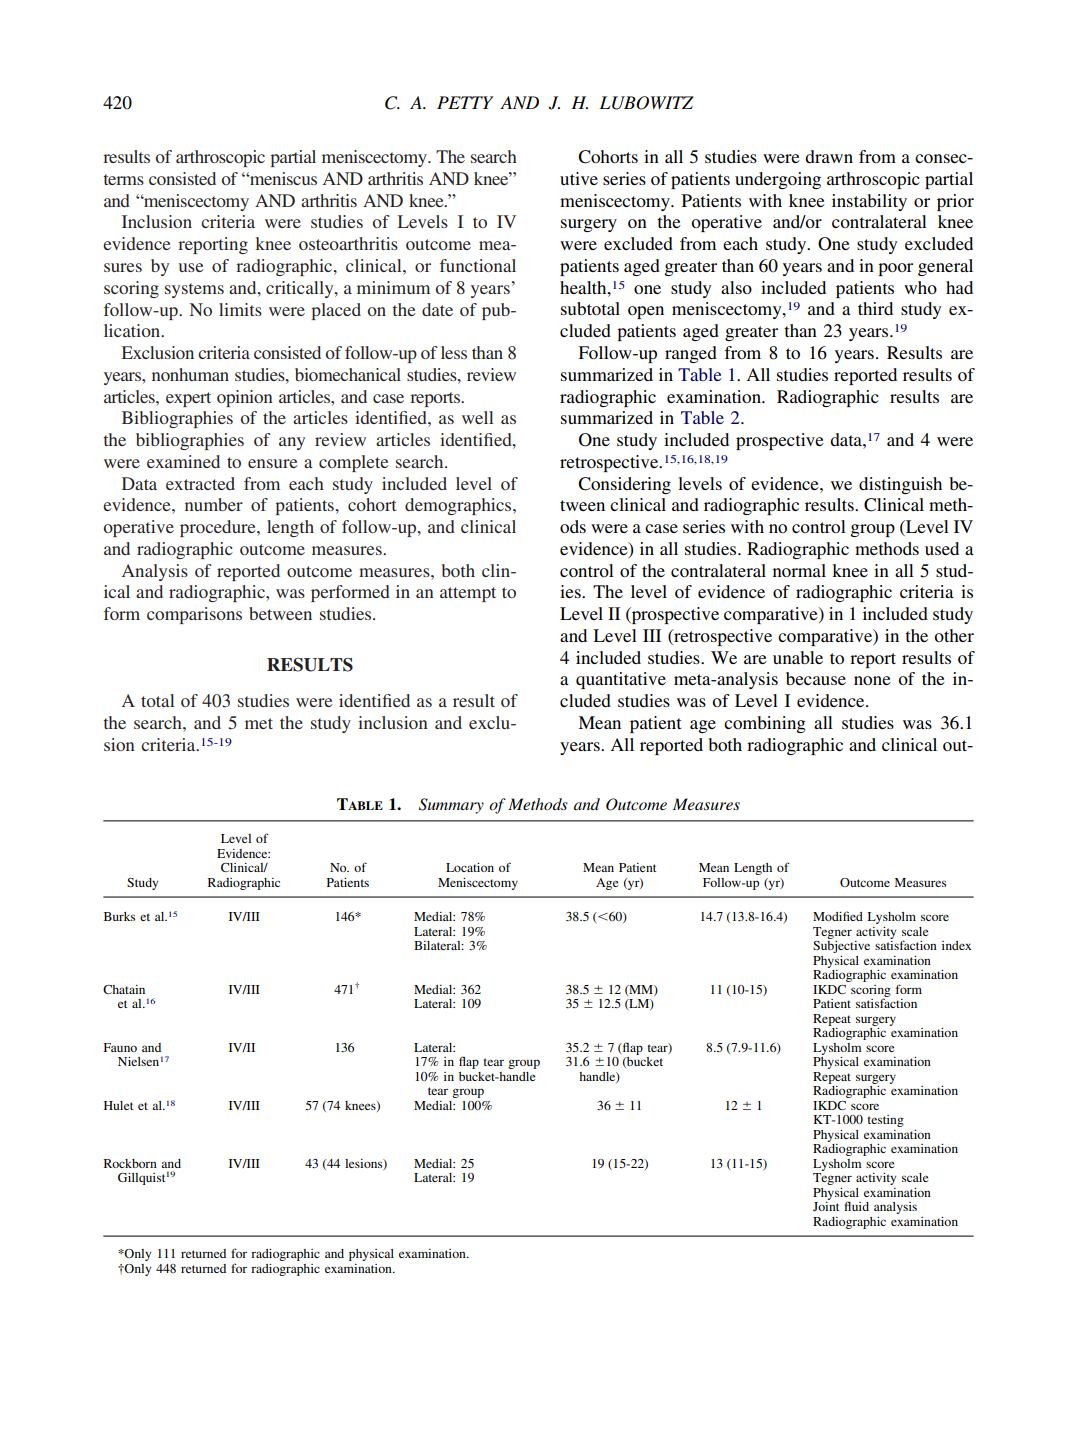 This screenshot has height=1436, width=1077. Describe the element at coordinates (872, 680) in the screenshot. I see `none` at that location.
